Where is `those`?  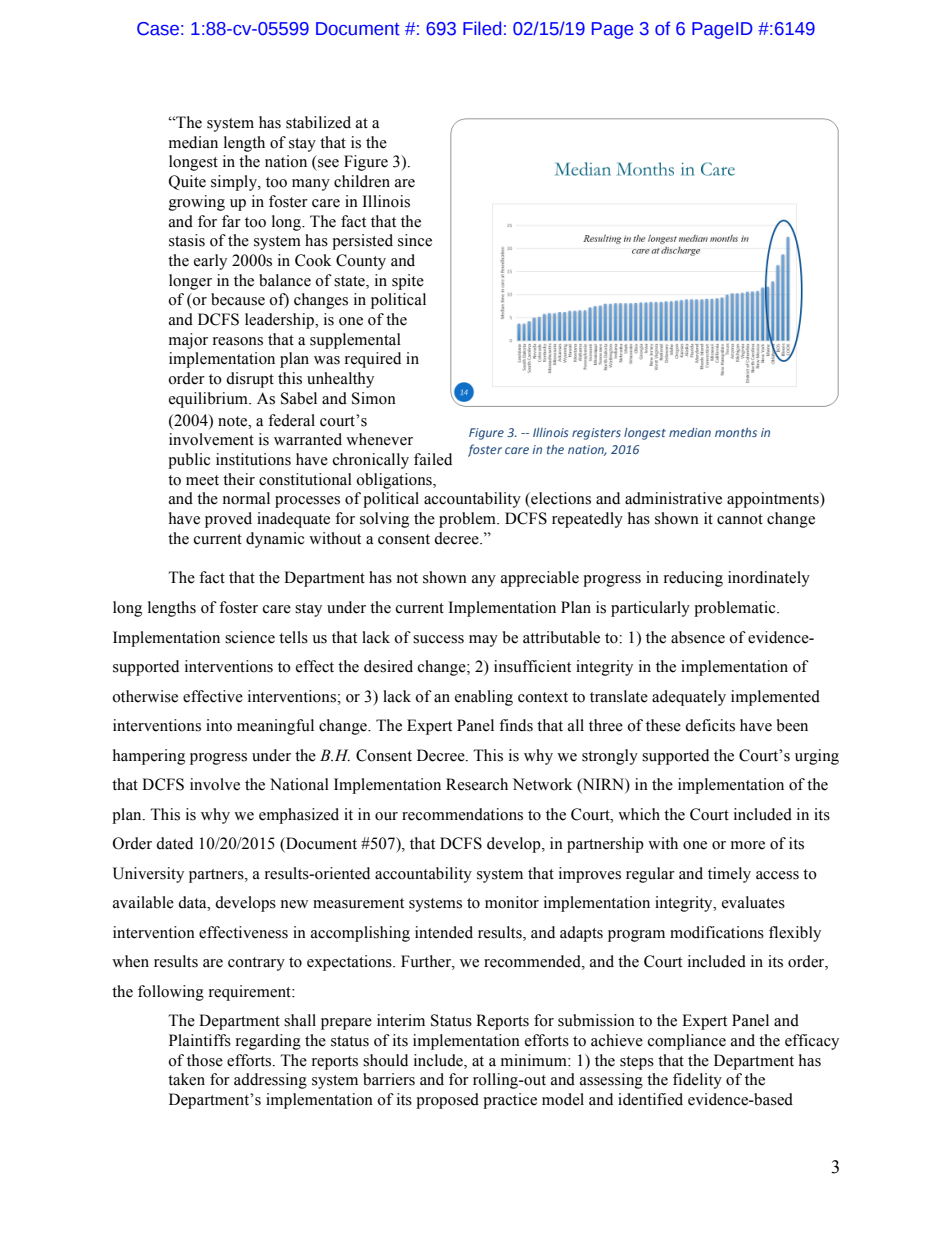
those is located at coordinates (205, 1060).
